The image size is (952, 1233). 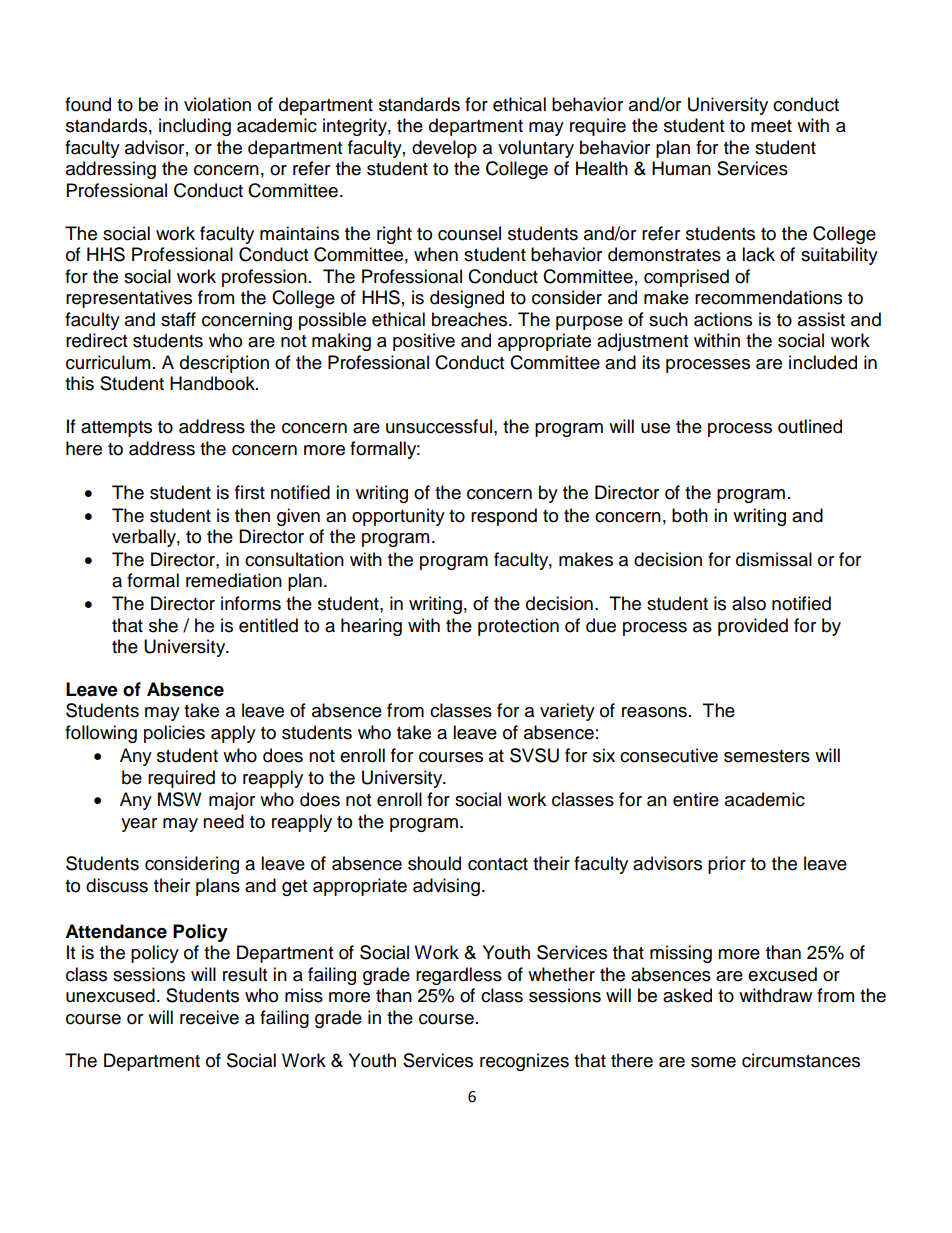 I want to click on receive, so click(x=209, y=1017).
